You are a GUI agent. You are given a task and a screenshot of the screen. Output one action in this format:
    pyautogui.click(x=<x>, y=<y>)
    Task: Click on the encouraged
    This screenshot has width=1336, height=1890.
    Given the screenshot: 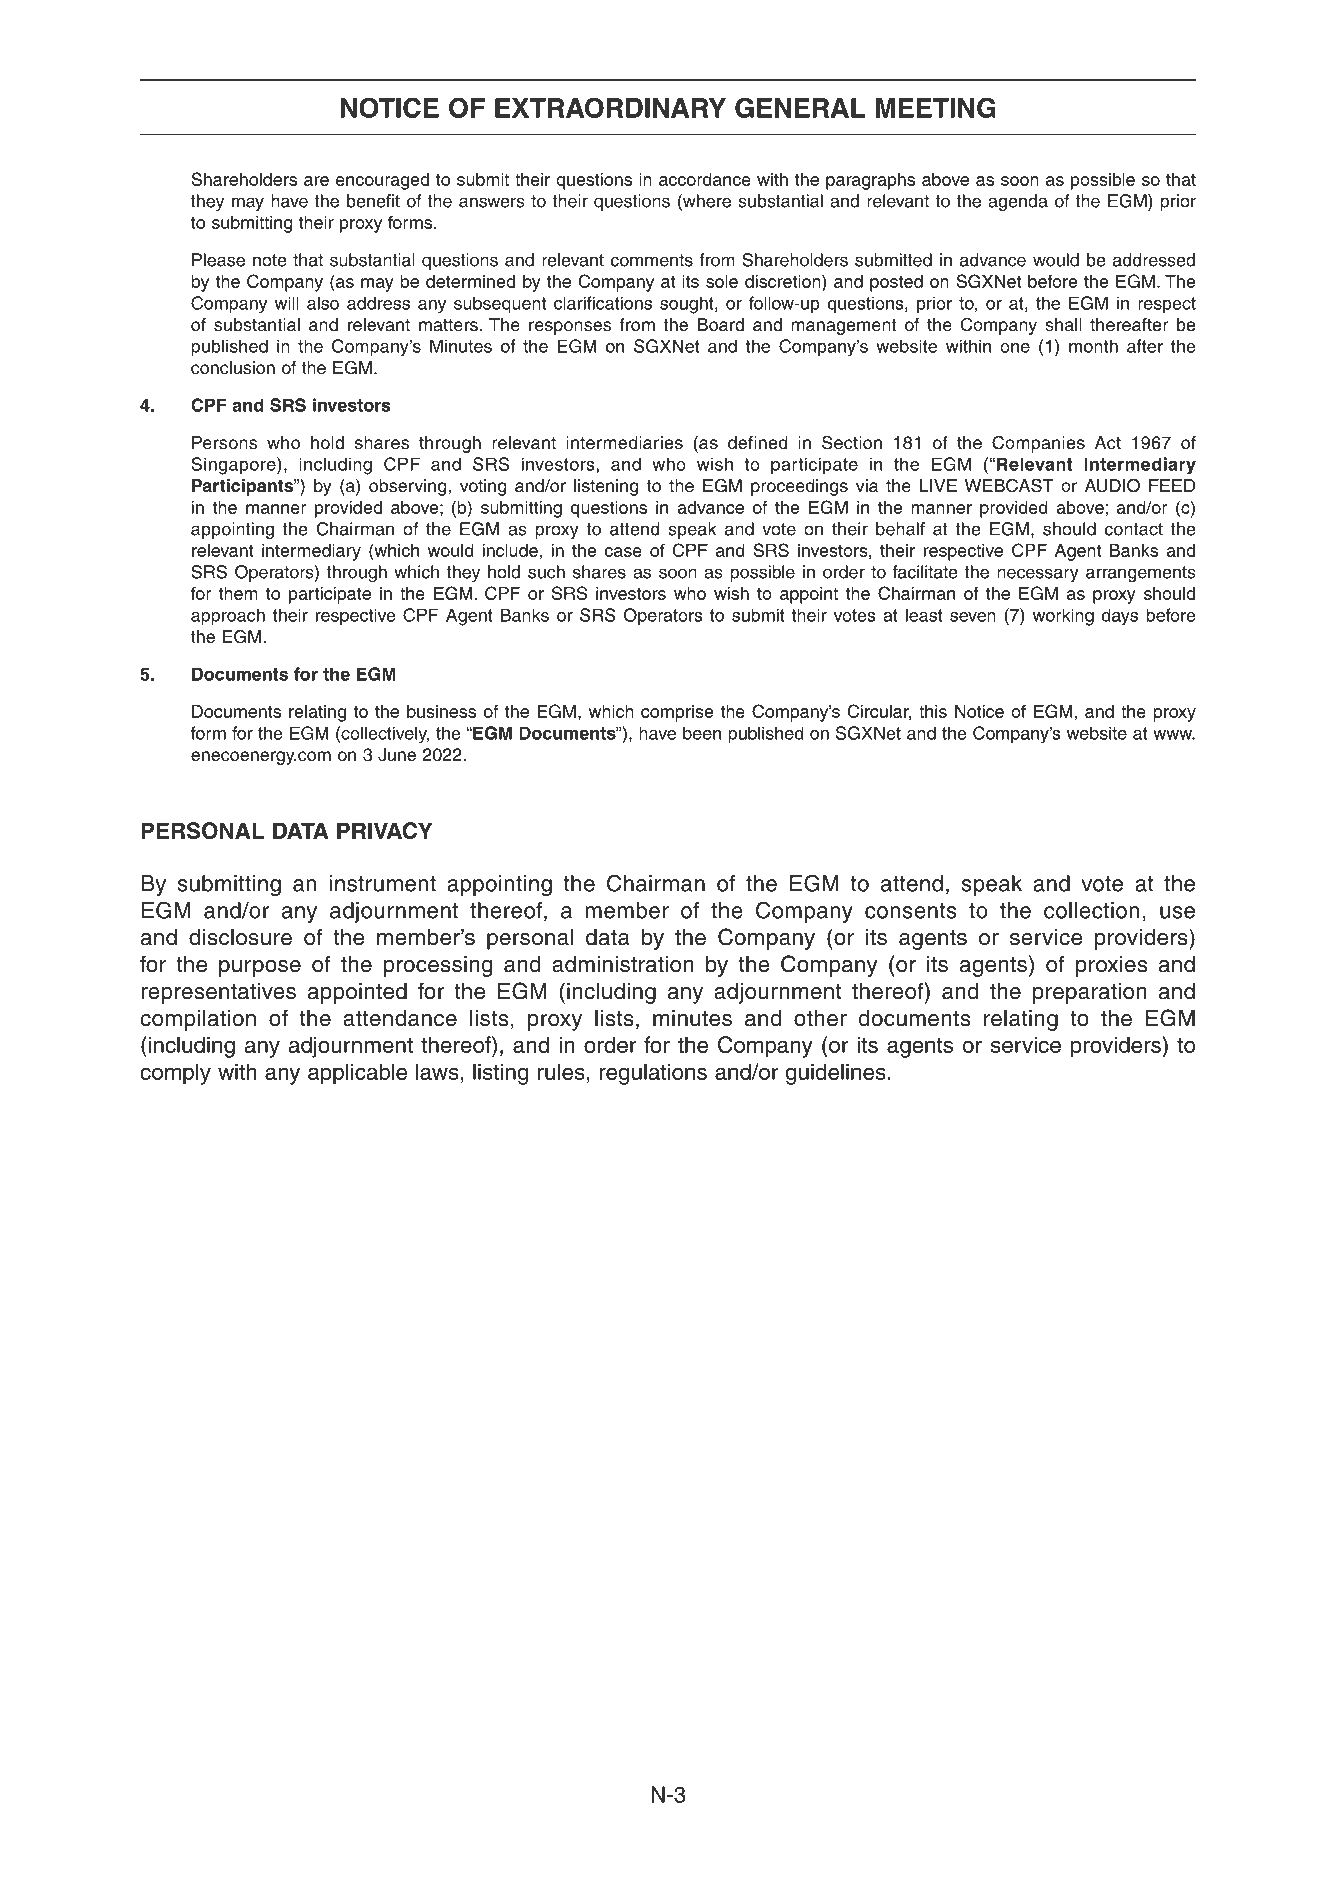 What is the action you would take?
    pyautogui.click(x=382, y=181)
